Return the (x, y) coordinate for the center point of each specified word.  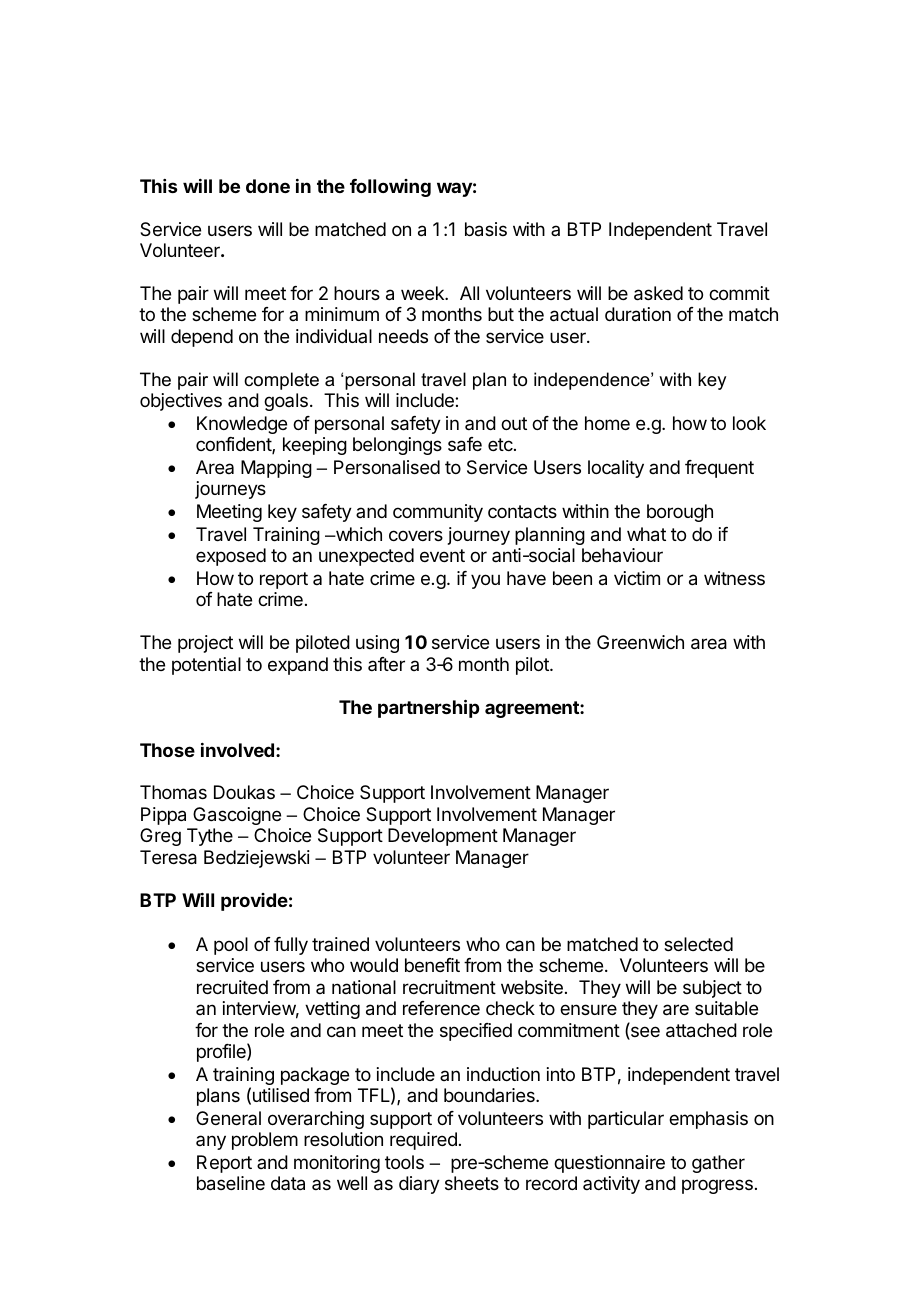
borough (680, 513)
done (268, 186)
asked (658, 293)
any (211, 1142)
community (438, 513)
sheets (472, 1183)
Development (443, 837)
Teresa (168, 857)
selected (698, 944)
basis (486, 229)
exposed (231, 557)
